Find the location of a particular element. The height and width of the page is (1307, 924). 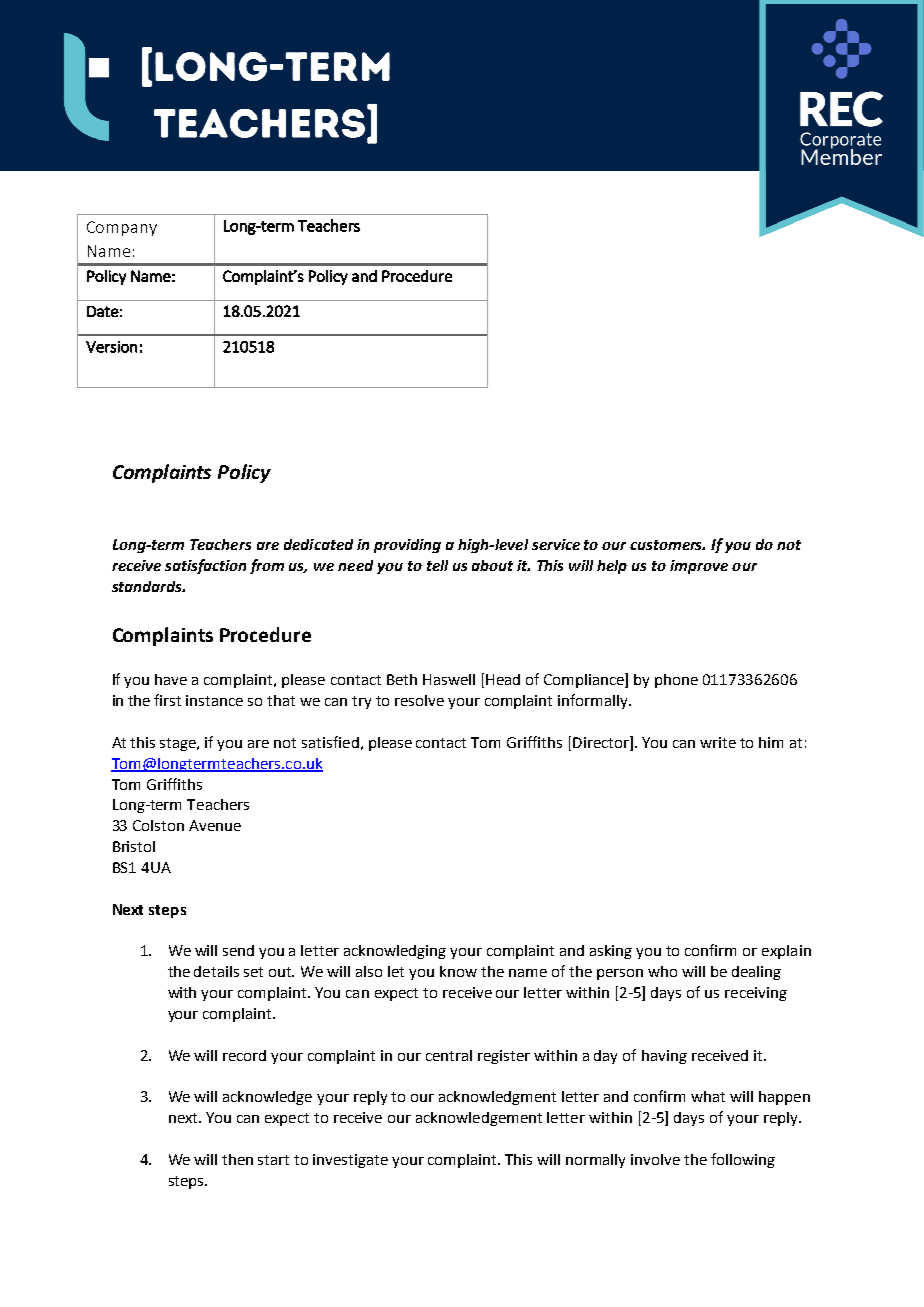

improve is located at coordinates (699, 567).
